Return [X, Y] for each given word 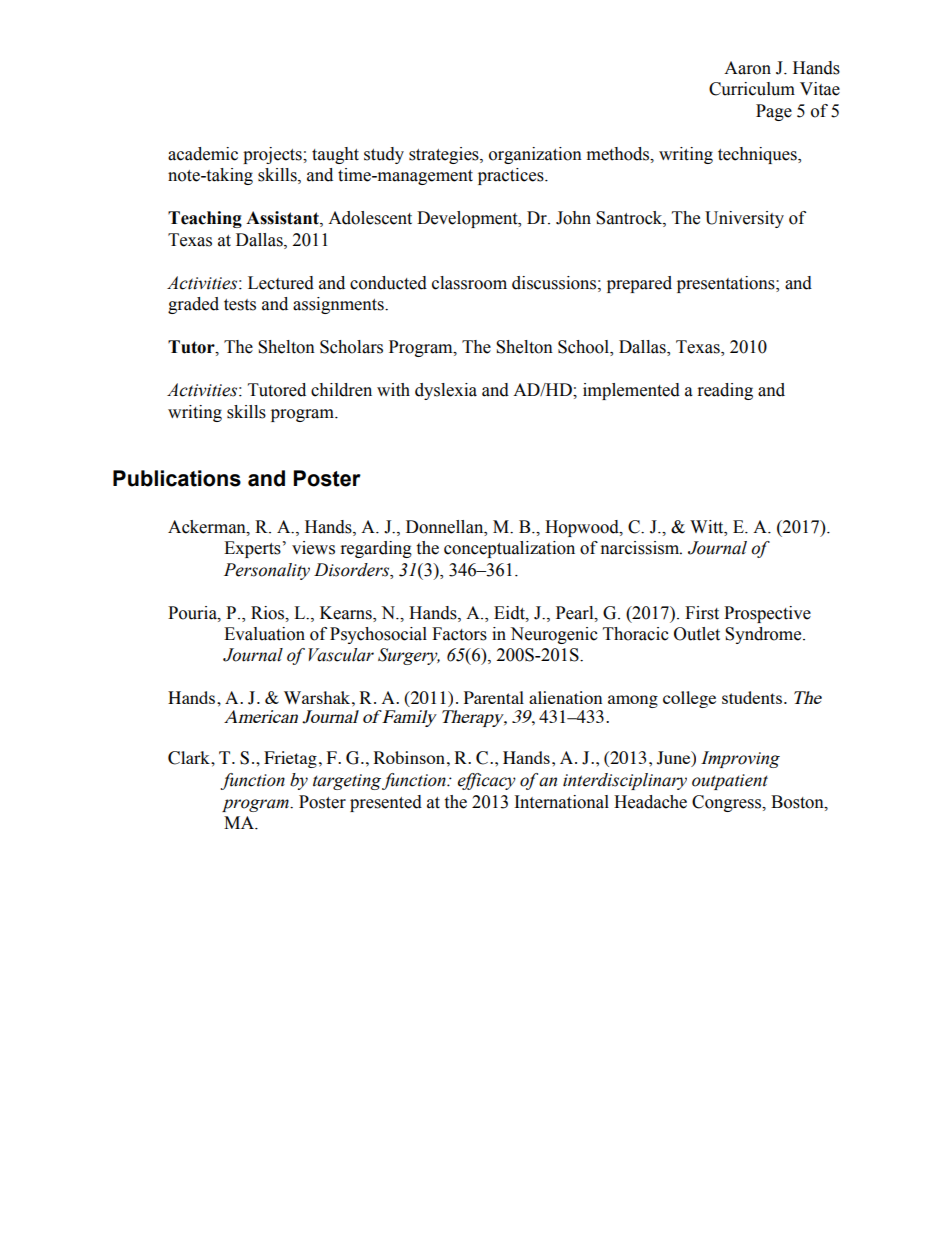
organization [535, 155]
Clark [190, 758]
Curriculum [752, 89]
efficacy [487, 781]
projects [273, 155]
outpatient [730, 782]
